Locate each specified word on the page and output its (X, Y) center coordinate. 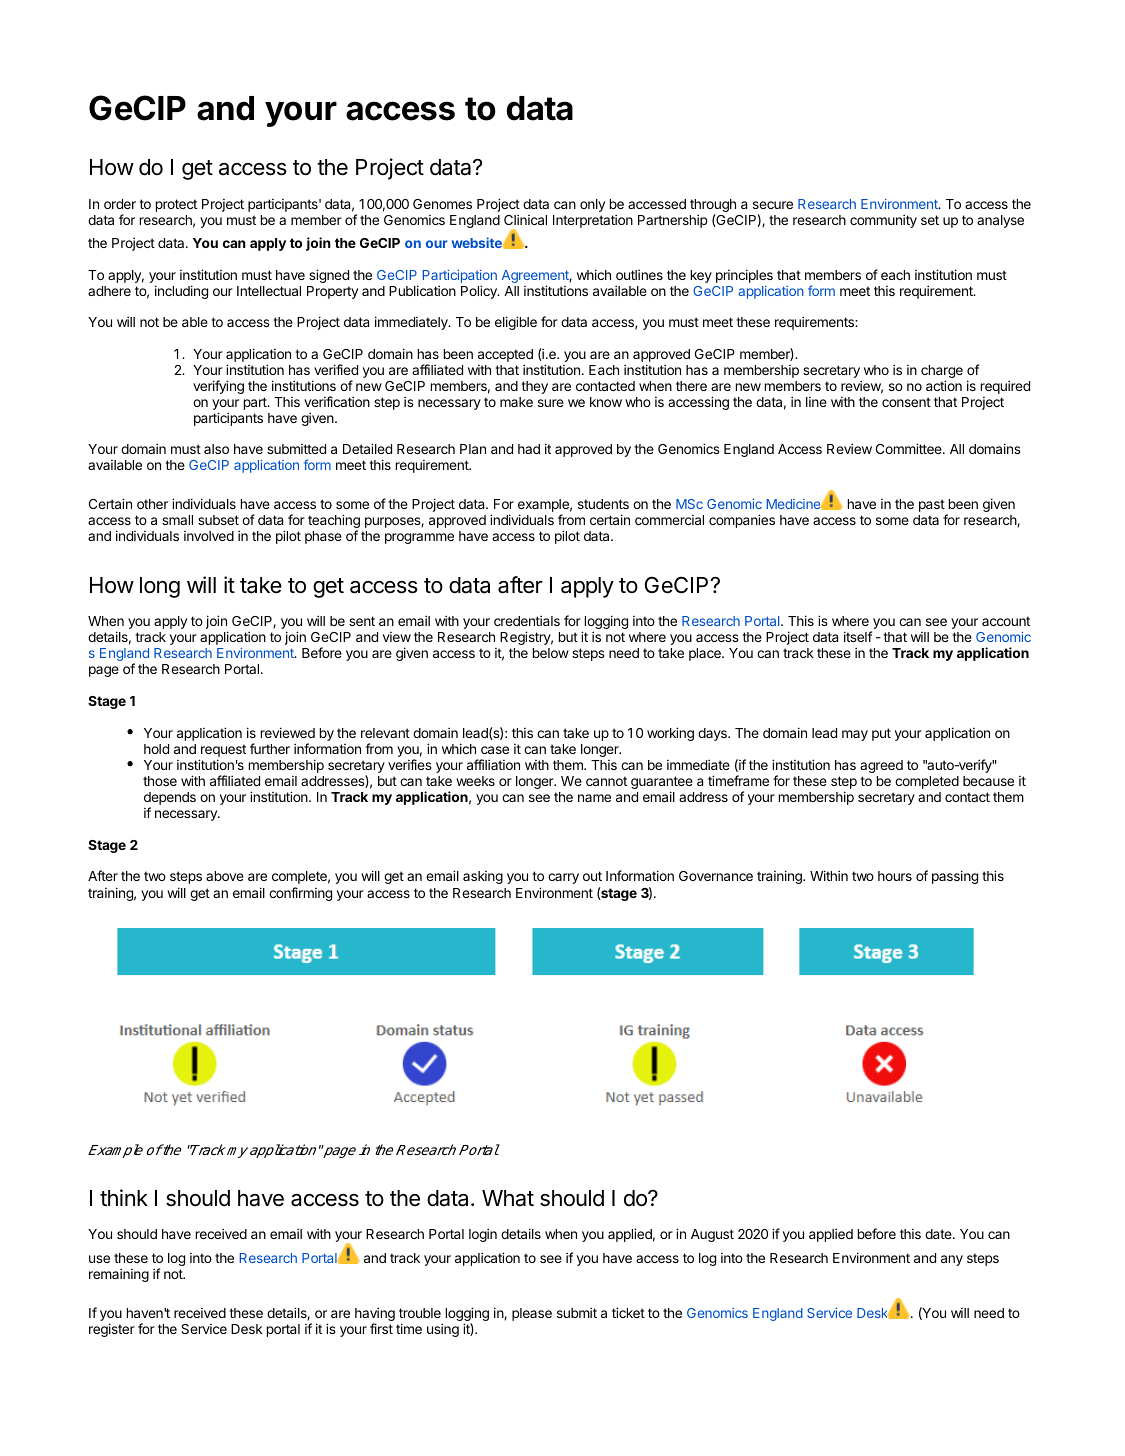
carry (563, 878)
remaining (119, 1275)
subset (218, 520)
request (223, 750)
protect (176, 205)
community (883, 221)
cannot (606, 781)
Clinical (525, 219)
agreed (881, 766)
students (603, 504)
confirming (300, 894)
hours (895, 876)
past (932, 505)
